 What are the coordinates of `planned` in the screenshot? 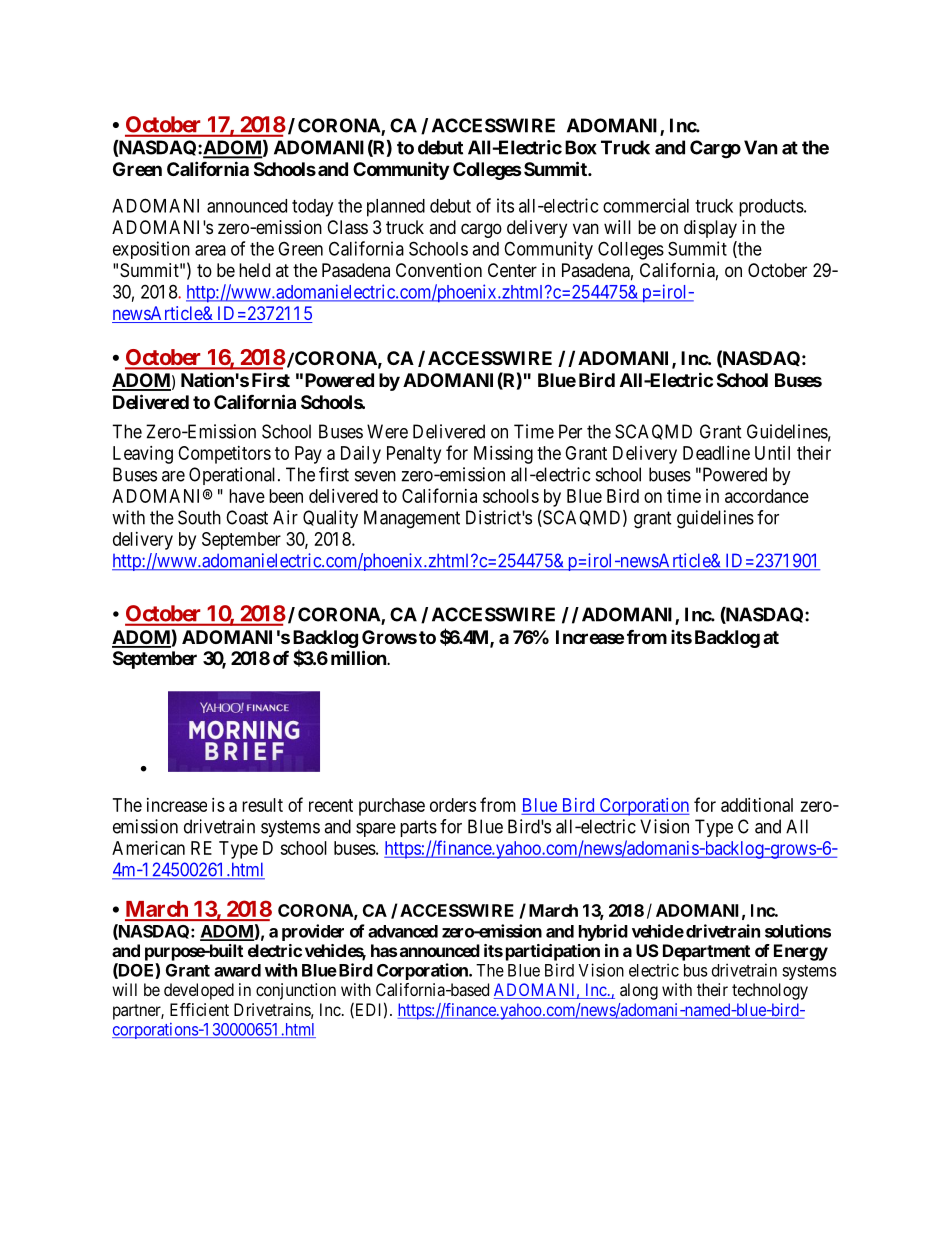 It's located at (396, 208).
